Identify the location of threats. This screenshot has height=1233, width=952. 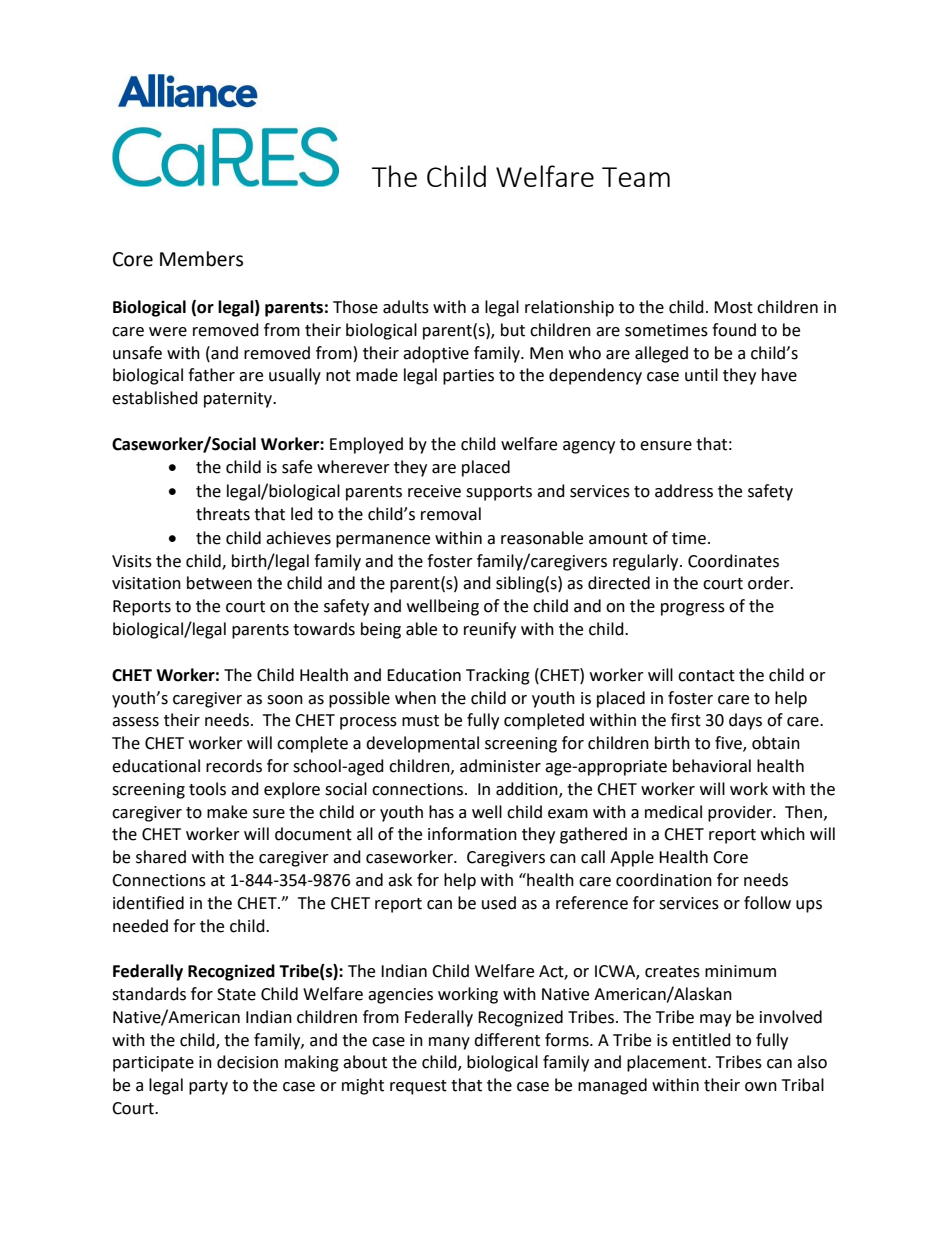
(223, 514).
